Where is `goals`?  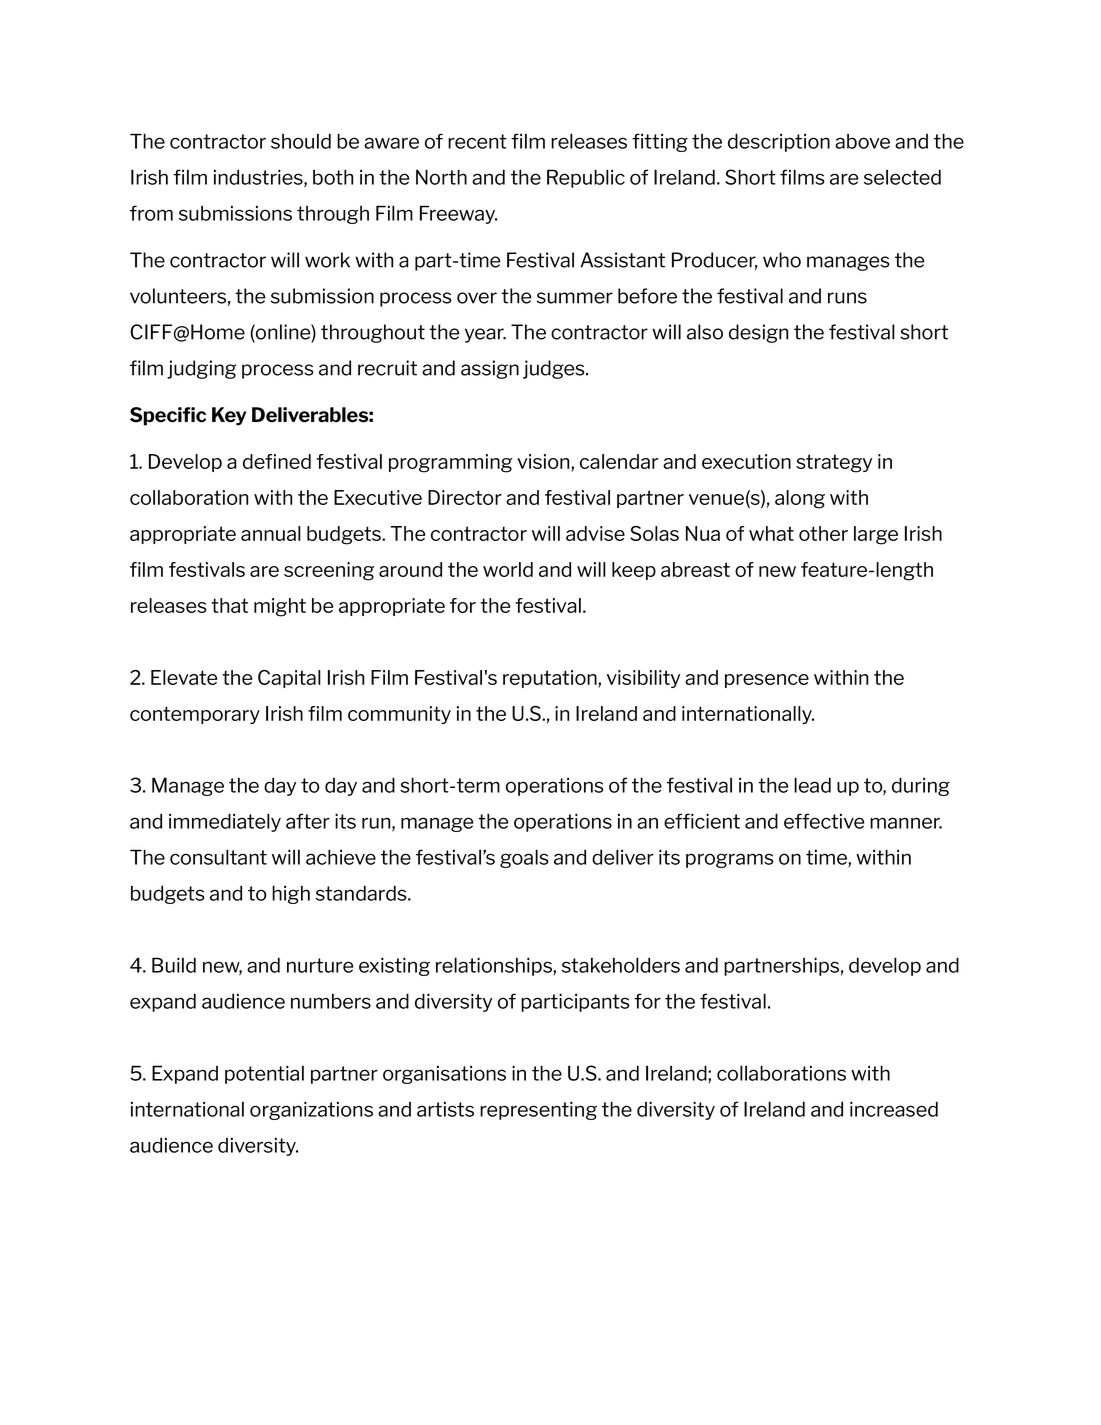
goals is located at coordinates (524, 858).
